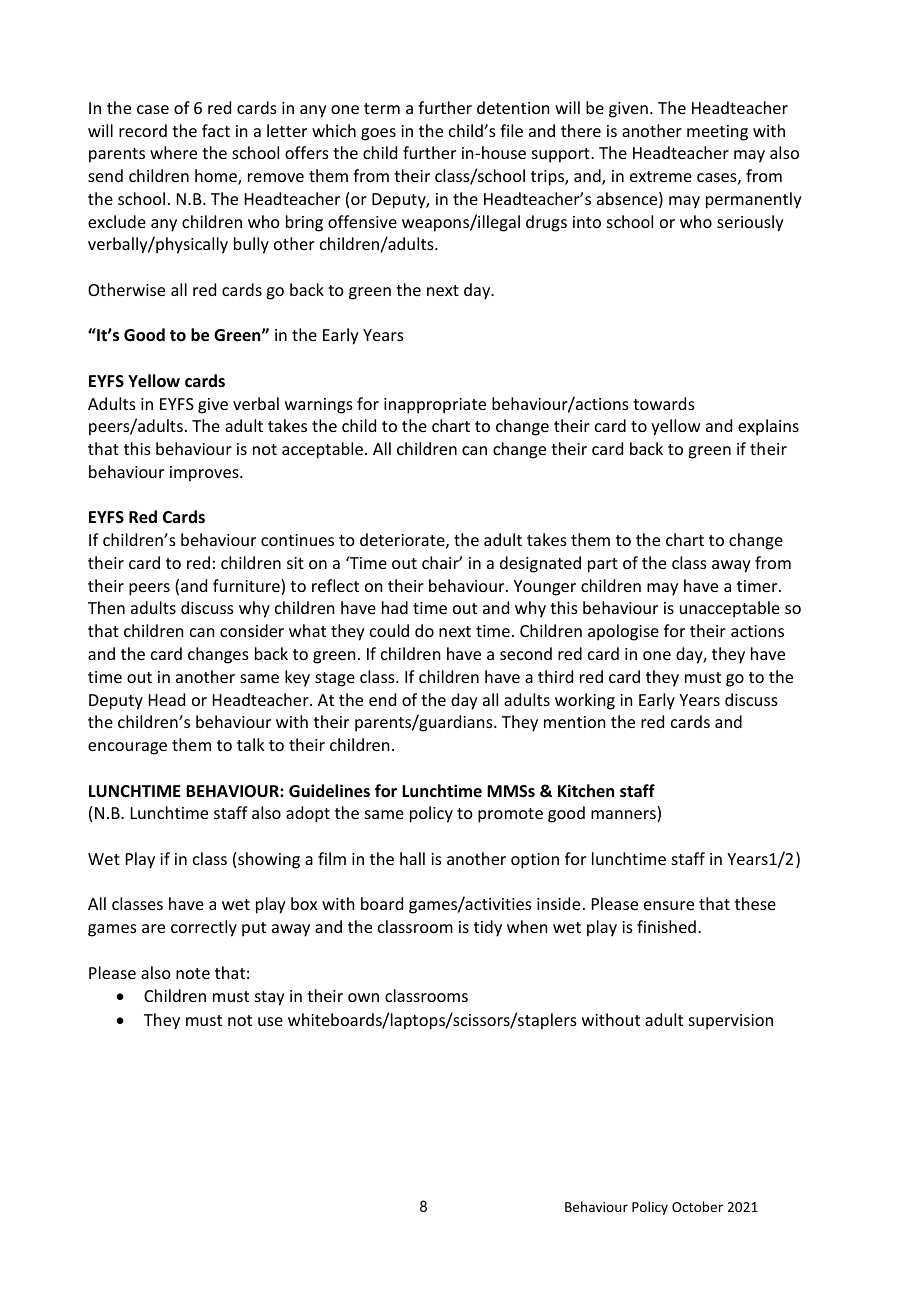 This document has height=1308, width=924. I want to click on towards, so click(664, 403).
